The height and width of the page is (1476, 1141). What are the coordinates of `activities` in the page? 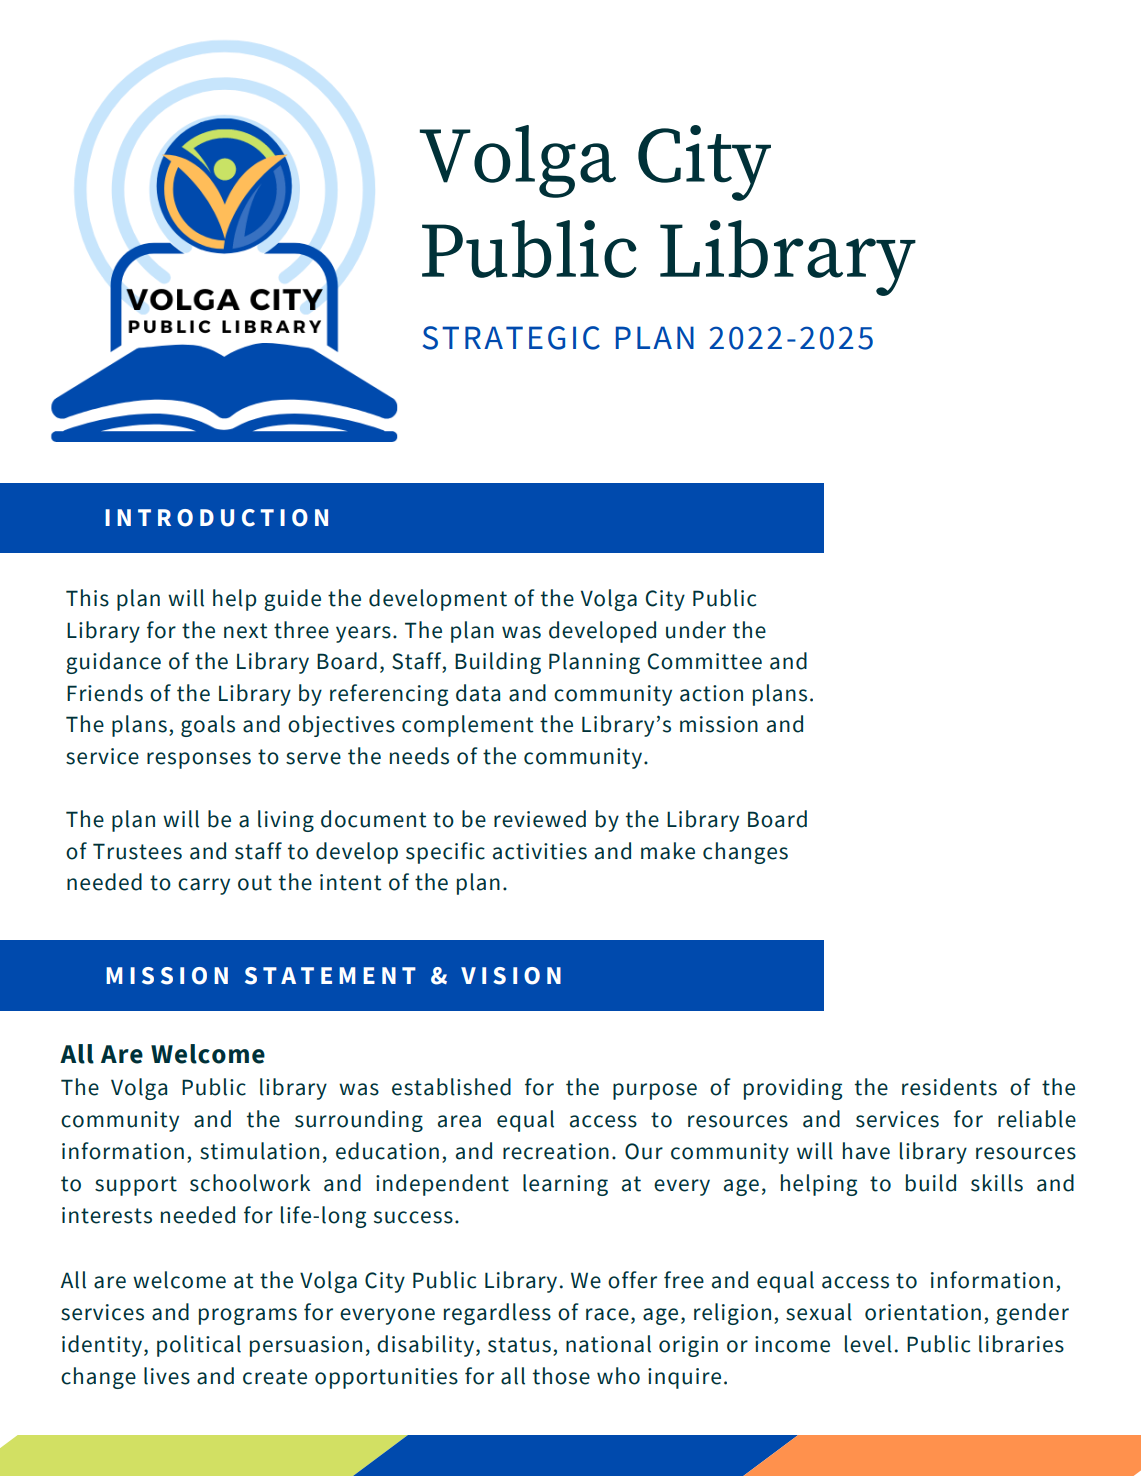 It's located at (540, 851).
